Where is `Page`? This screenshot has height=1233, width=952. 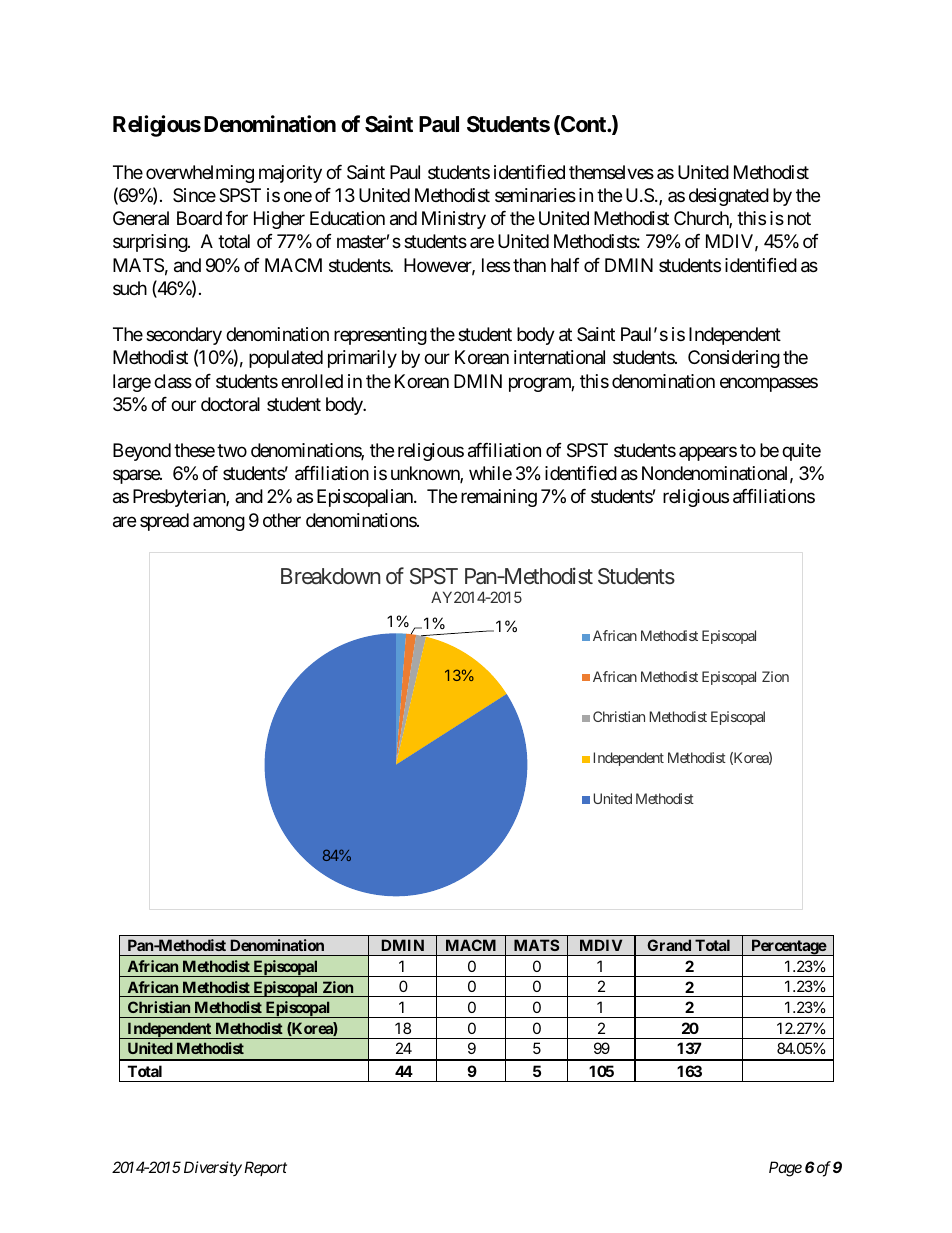
Page is located at coordinates (785, 1169).
